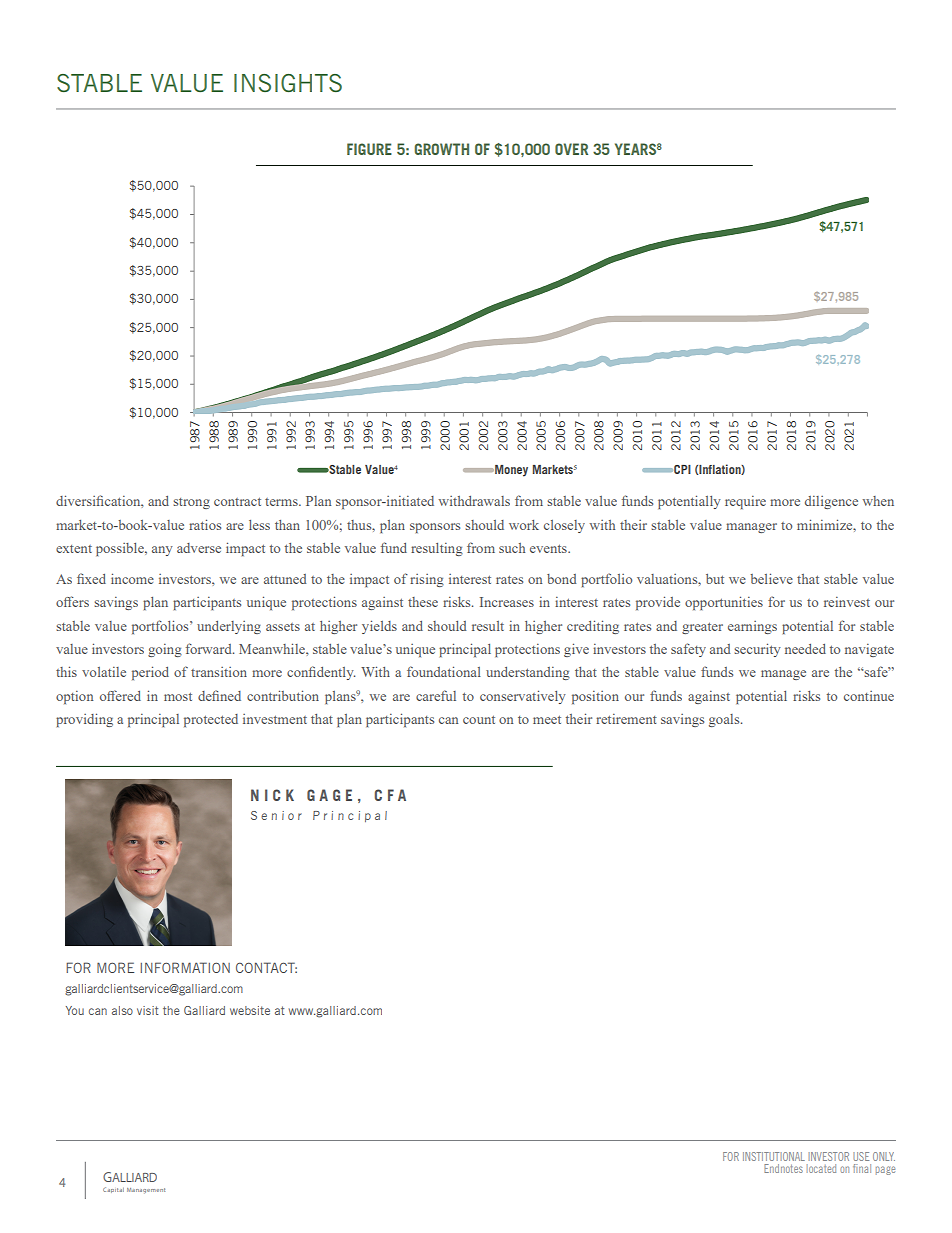 The image size is (952, 1233). I want to click on Capital, so click(113, 1190).
